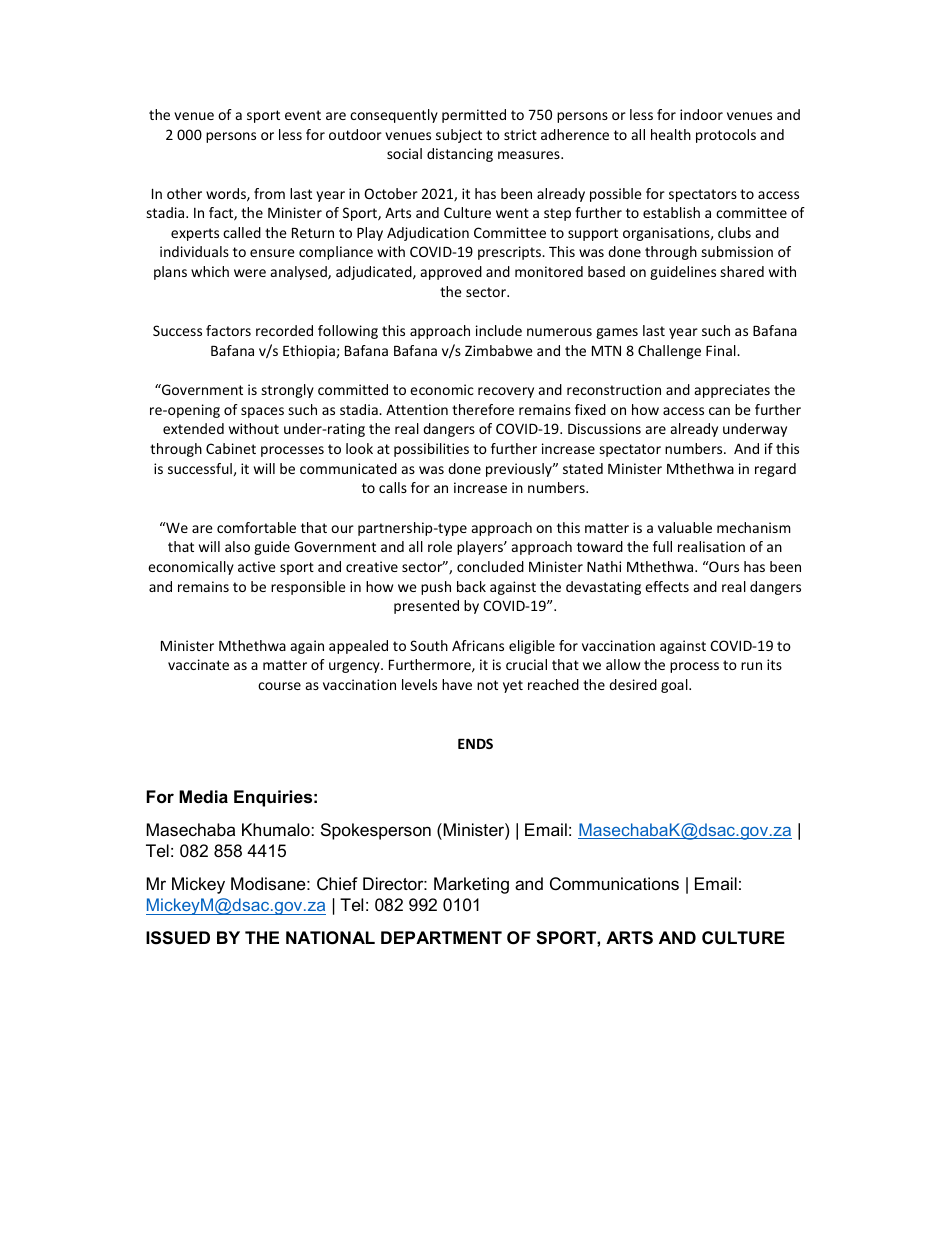 This screenshot has height=1233, width=952. I want to click on protocols, so click(726, 136).
